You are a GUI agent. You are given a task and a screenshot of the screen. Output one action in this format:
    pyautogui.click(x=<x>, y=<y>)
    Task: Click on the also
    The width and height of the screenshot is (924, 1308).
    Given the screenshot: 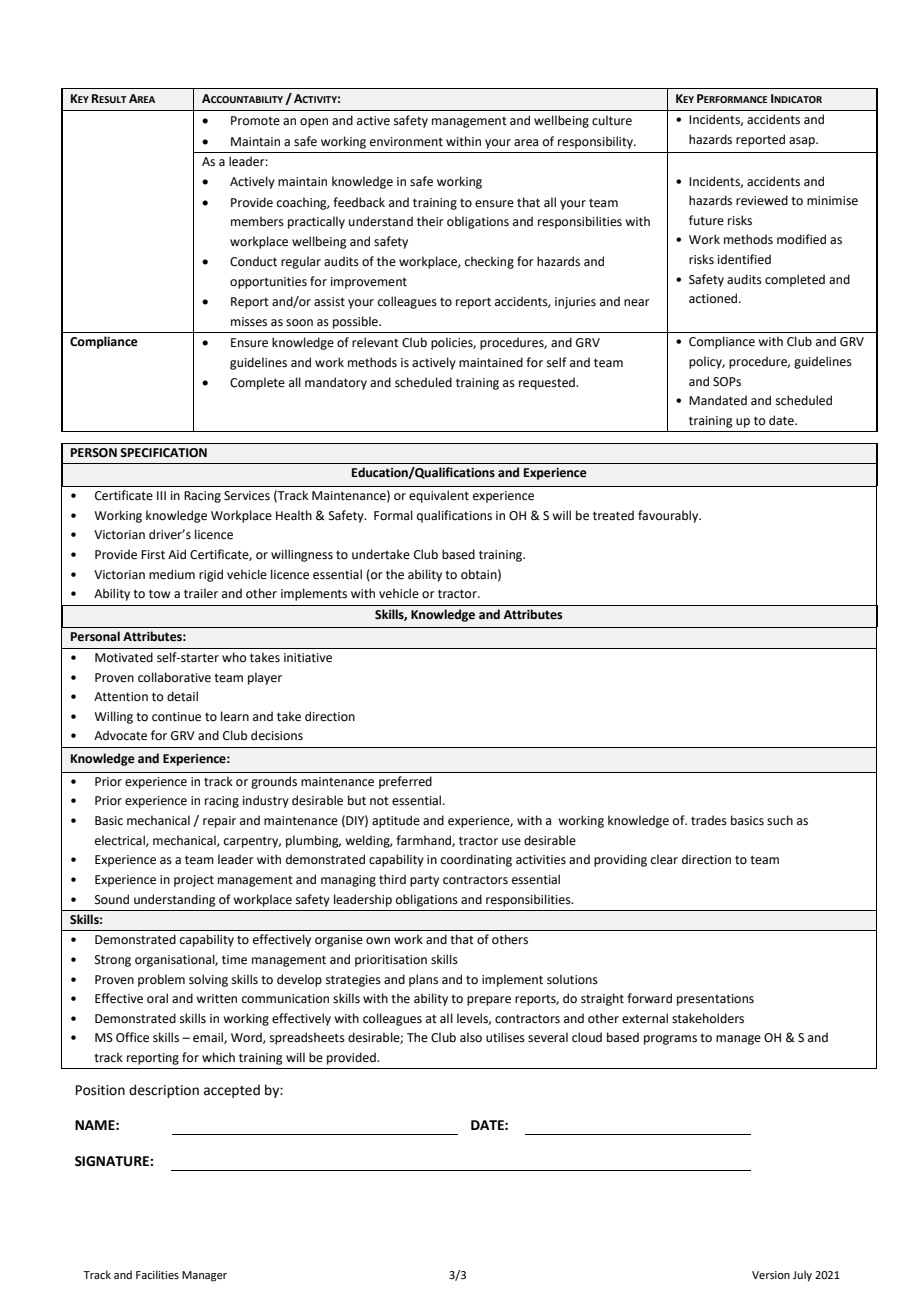 What is the action you would take?
    pyautogui.click(x=471, y=1037)
